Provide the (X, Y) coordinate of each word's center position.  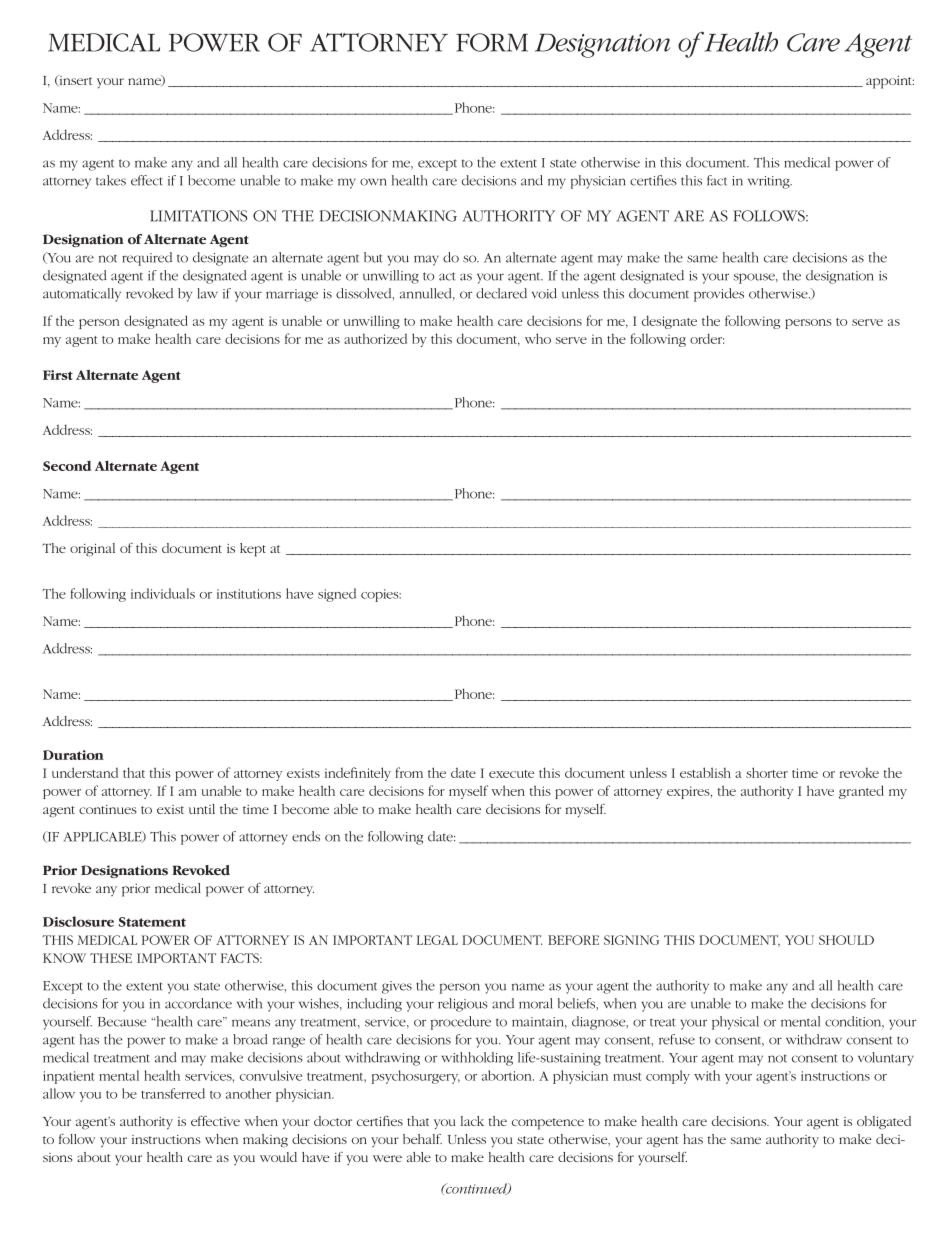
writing (770, 182)
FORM (492, 42)
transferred (173, 1093)
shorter (767, 772)
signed (337, 595)
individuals (163, 593)
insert (74, 80)
